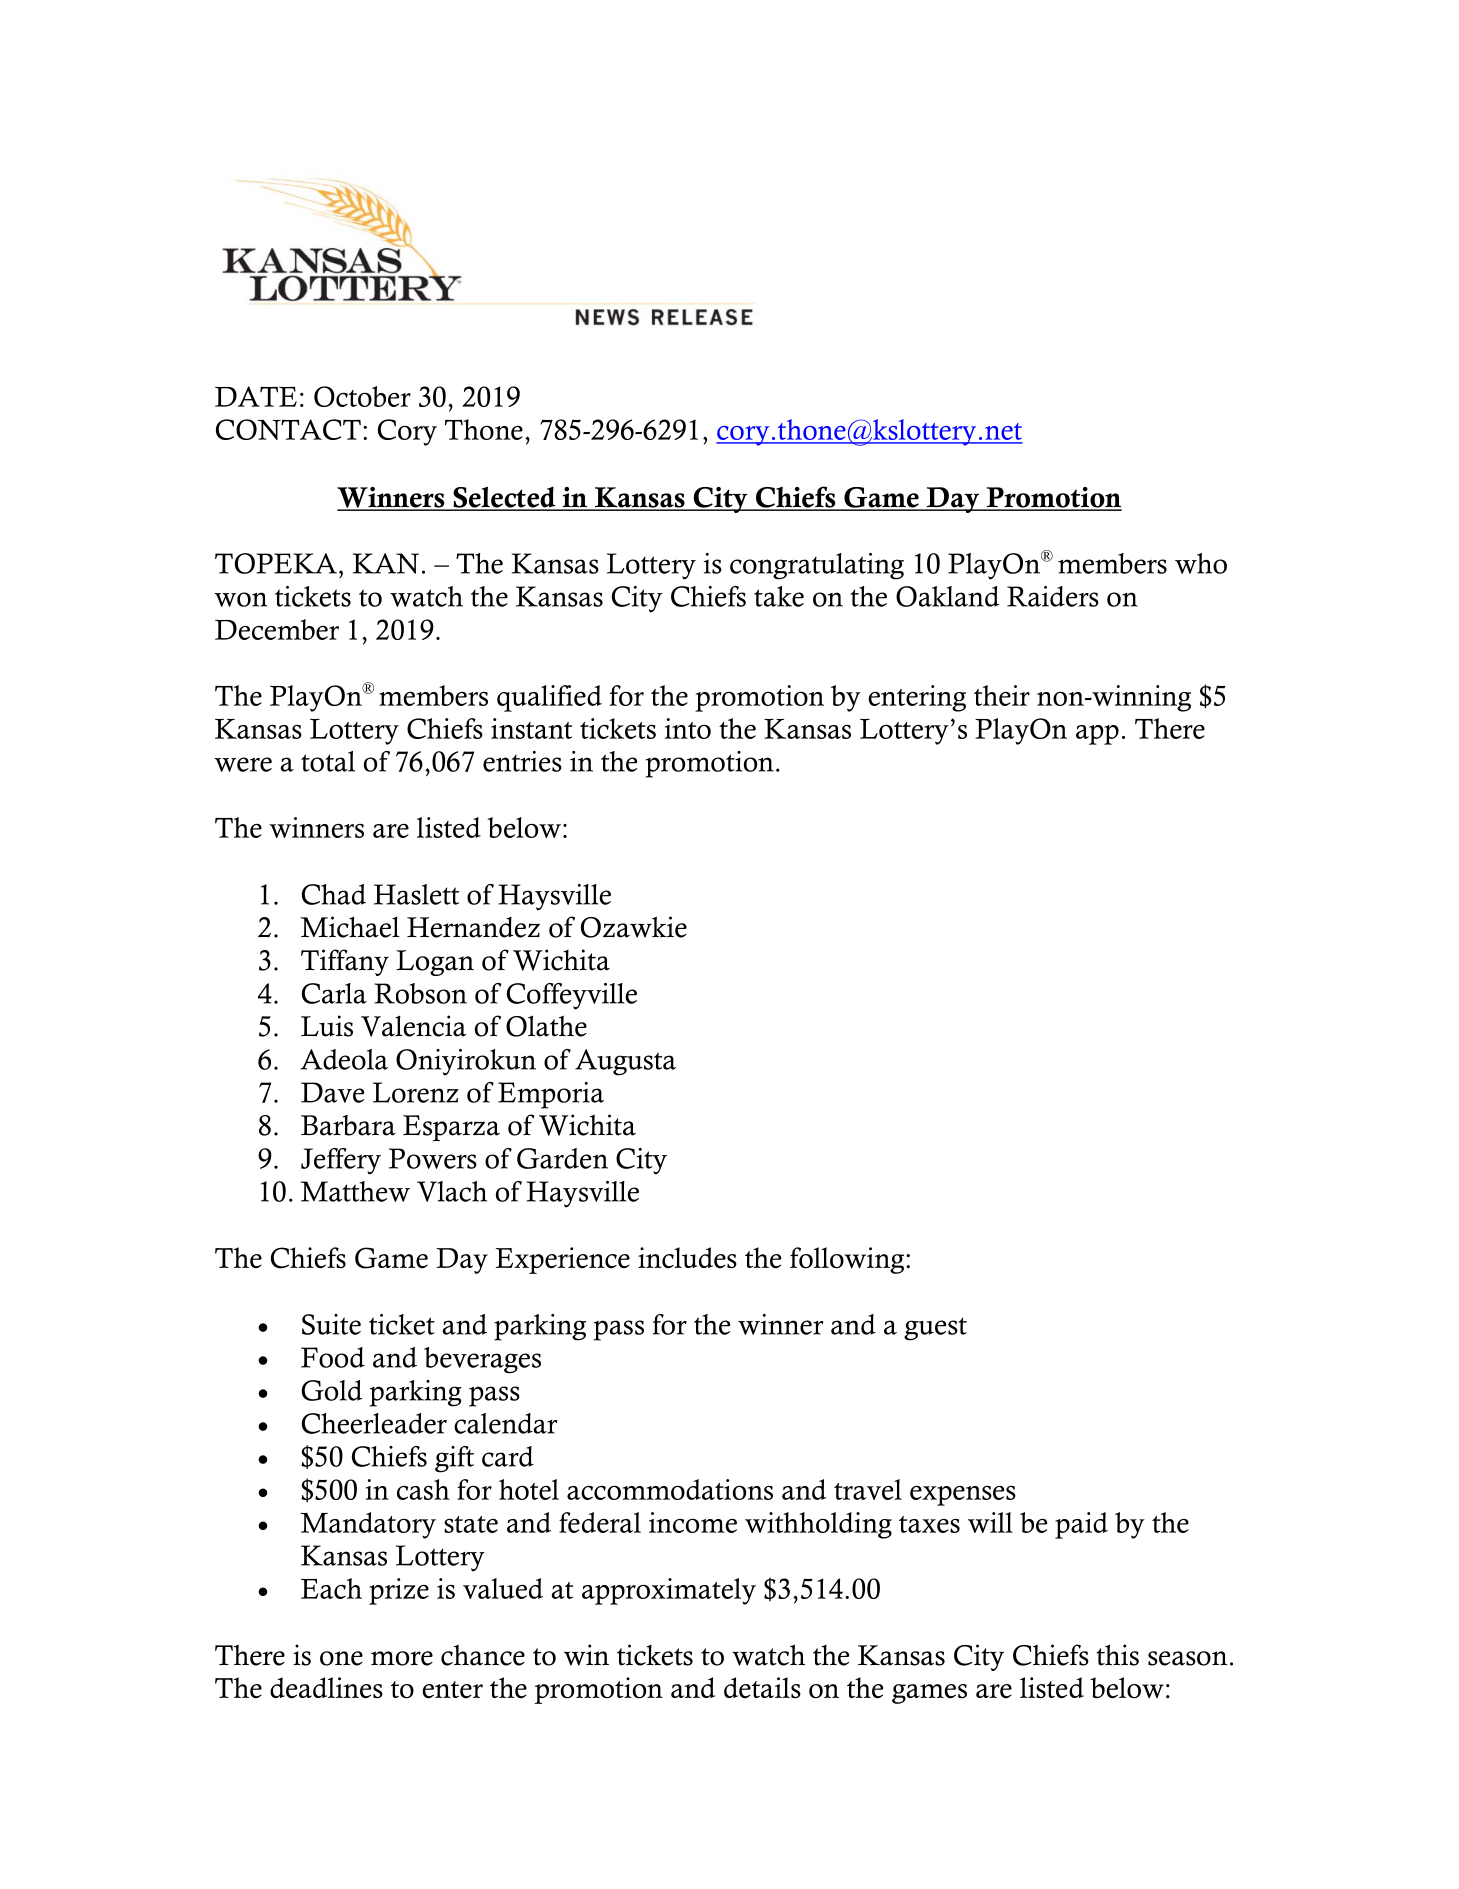 Image resolution: width=1459 pixels, height=1889 pixels. I want to click on Augusta, so click(625, 1062).
